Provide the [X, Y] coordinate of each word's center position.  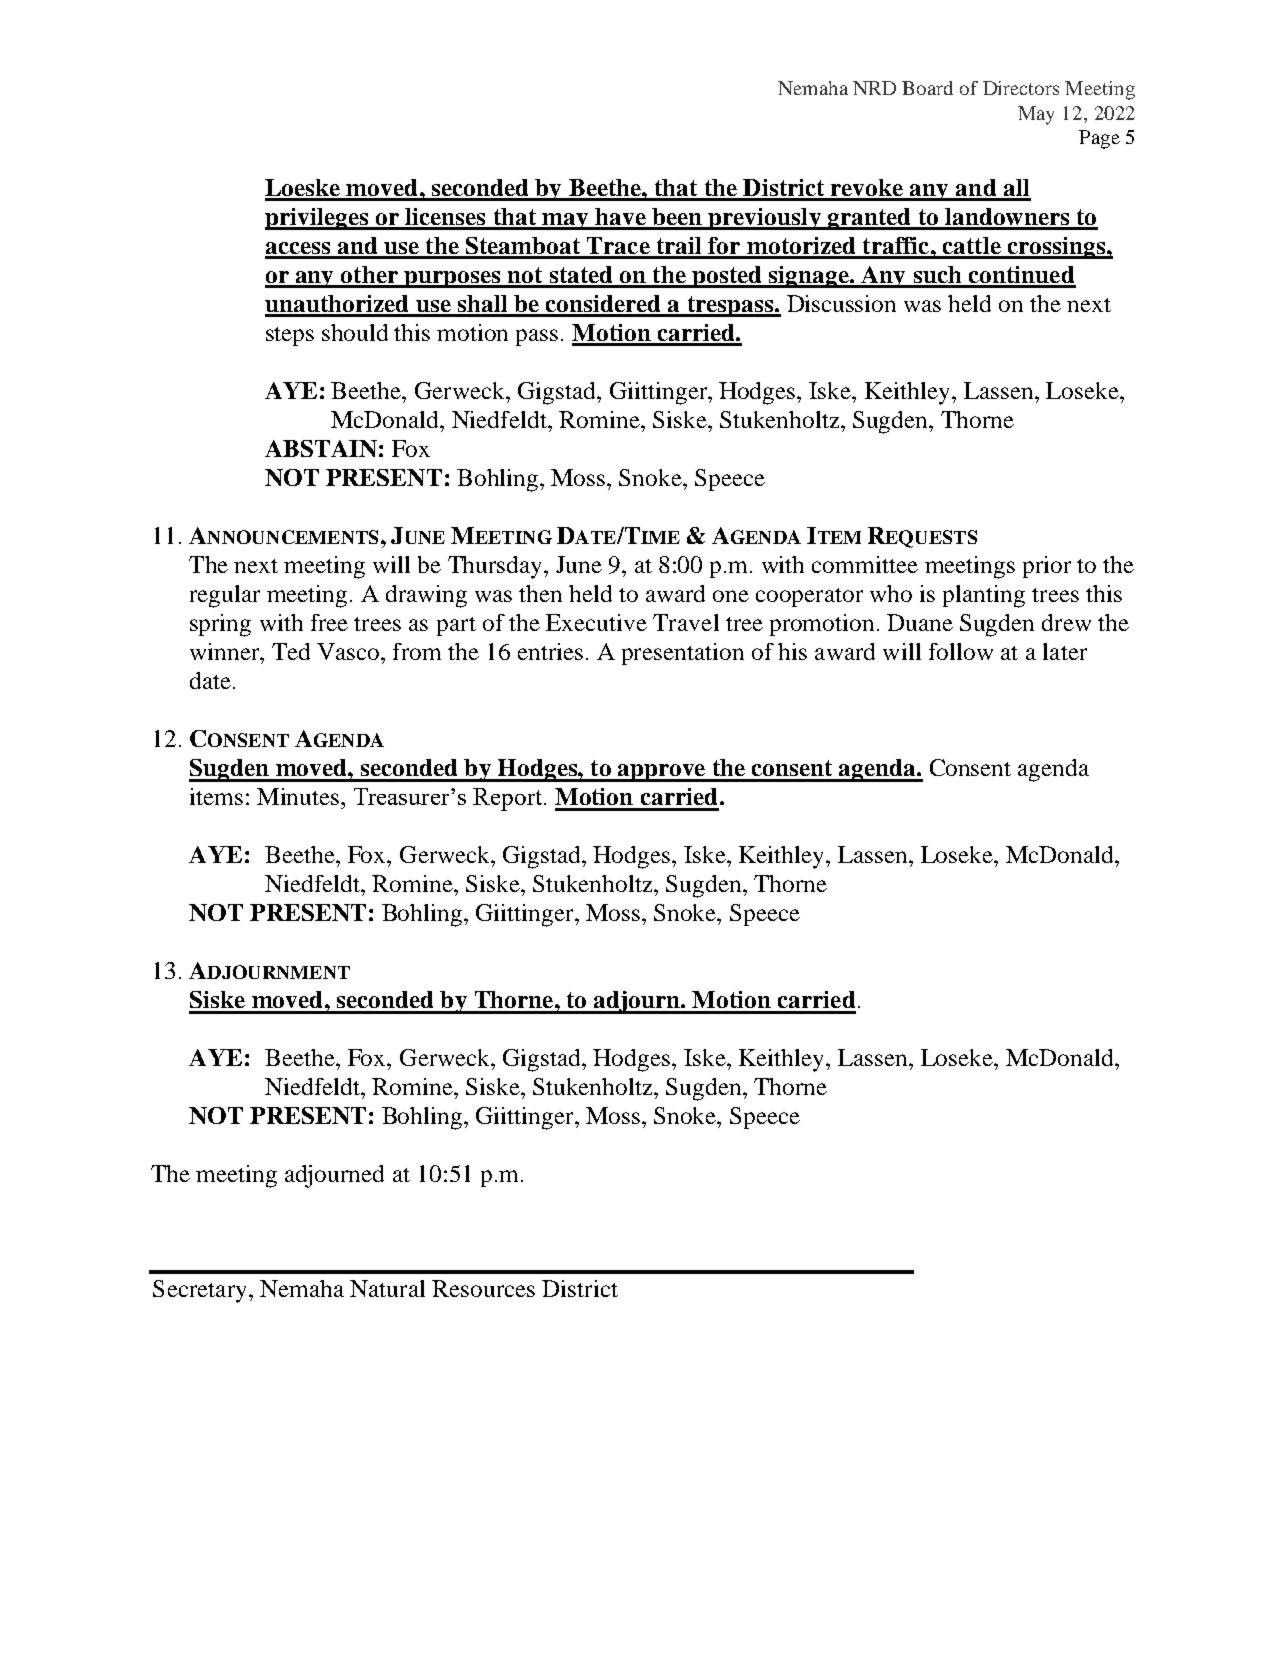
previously [765, 219]
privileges [317, 219]
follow [961, 651]
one [731, 596]
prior [1047, 567]
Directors [1021, 88]
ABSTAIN [321, 448]
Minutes [299, 796]
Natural [387, 1288]
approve [661, 773]
